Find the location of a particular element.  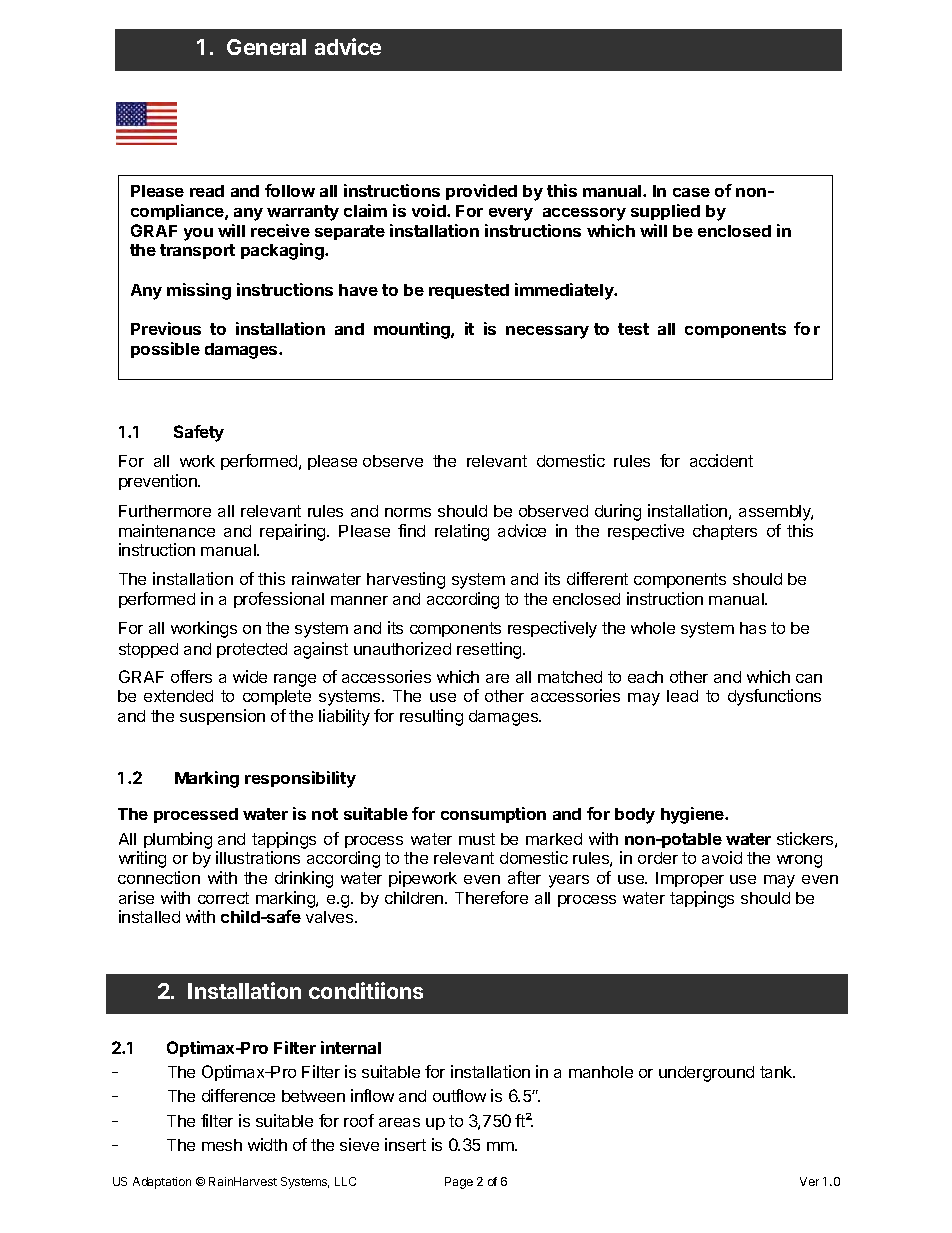

case is located at coordinates (691, 192).
